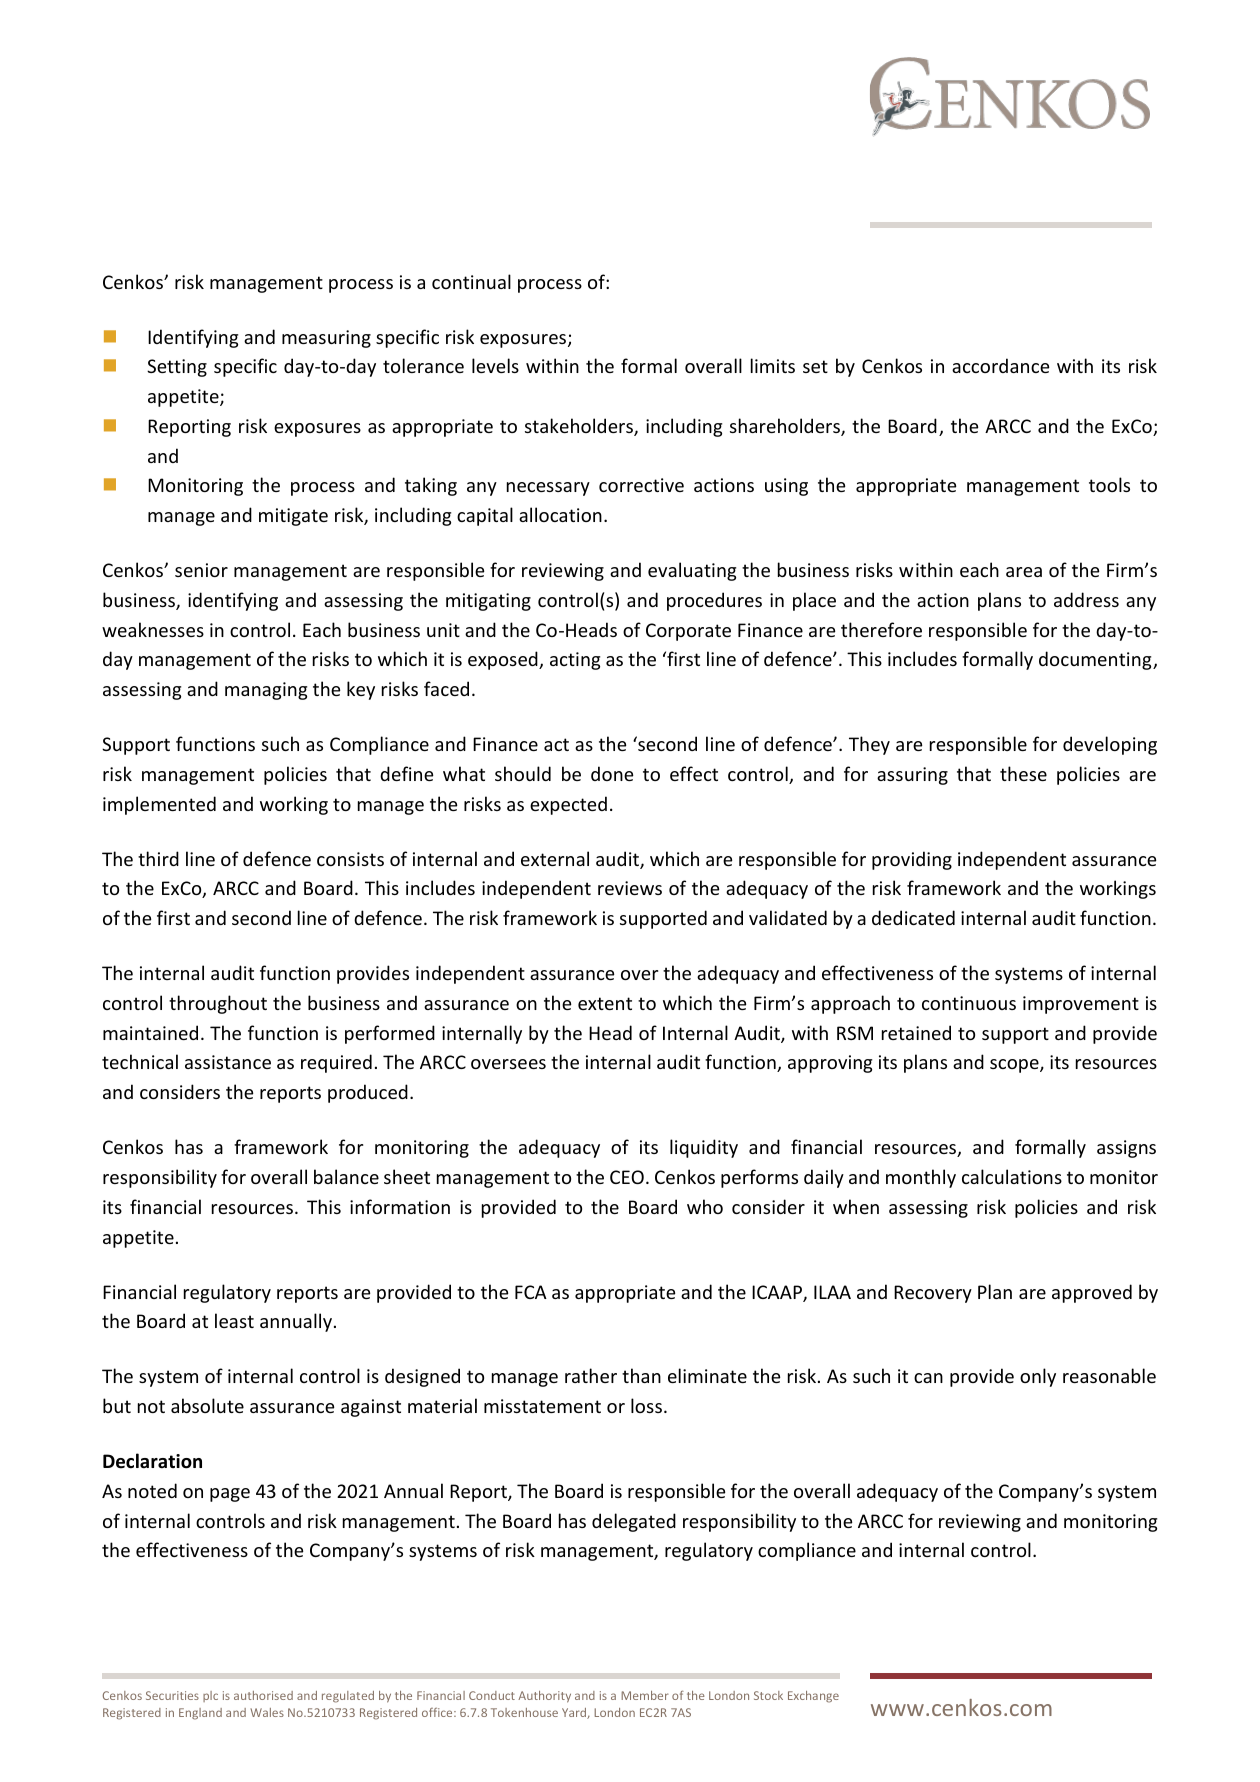  What do you see at coordinates (969, 1003) in the image?
I see `continuous` at bounding box center [969, 1003].
